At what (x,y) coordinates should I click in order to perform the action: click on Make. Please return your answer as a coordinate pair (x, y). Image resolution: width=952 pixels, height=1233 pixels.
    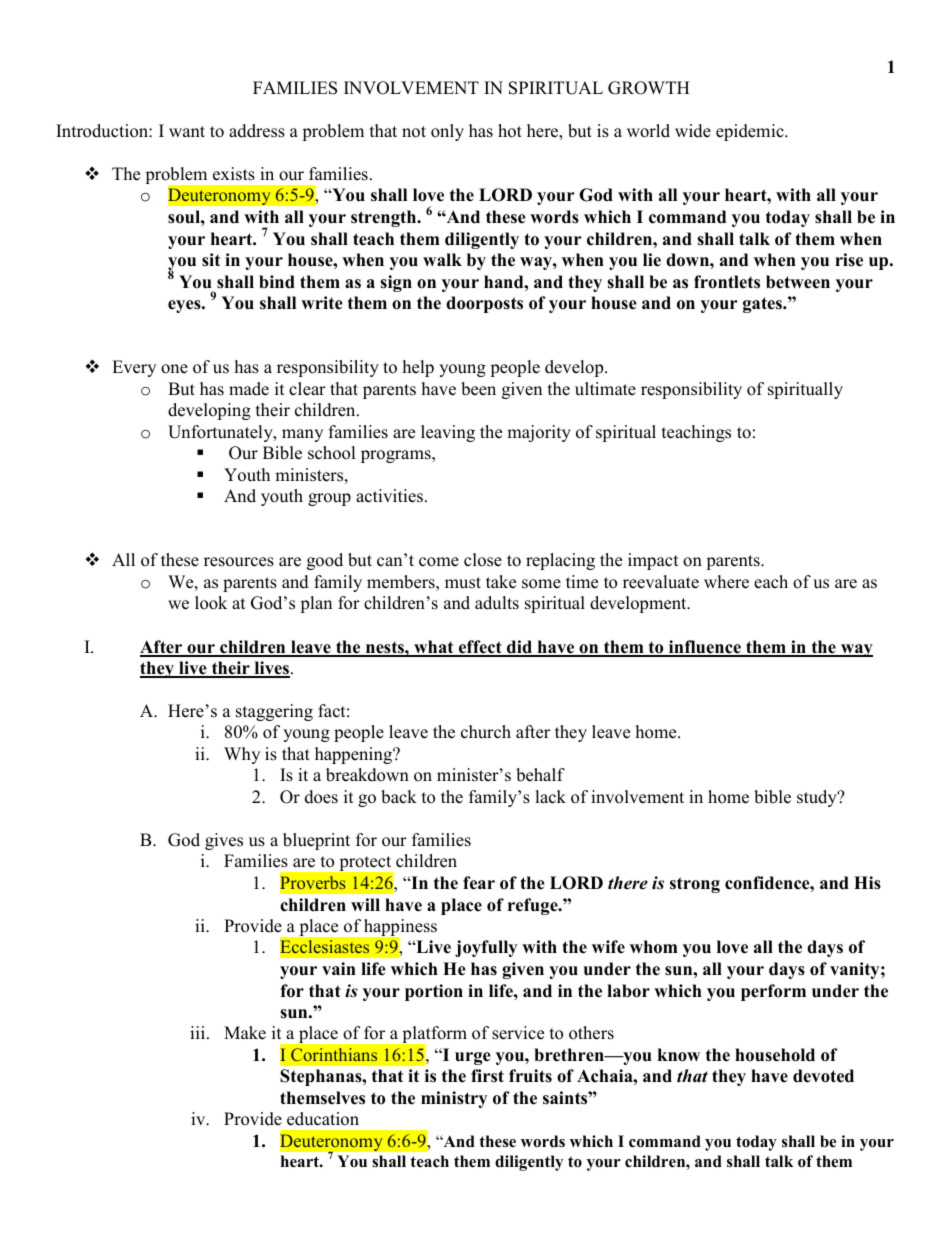
    Looking at the image, I should click on (245, 1033).
